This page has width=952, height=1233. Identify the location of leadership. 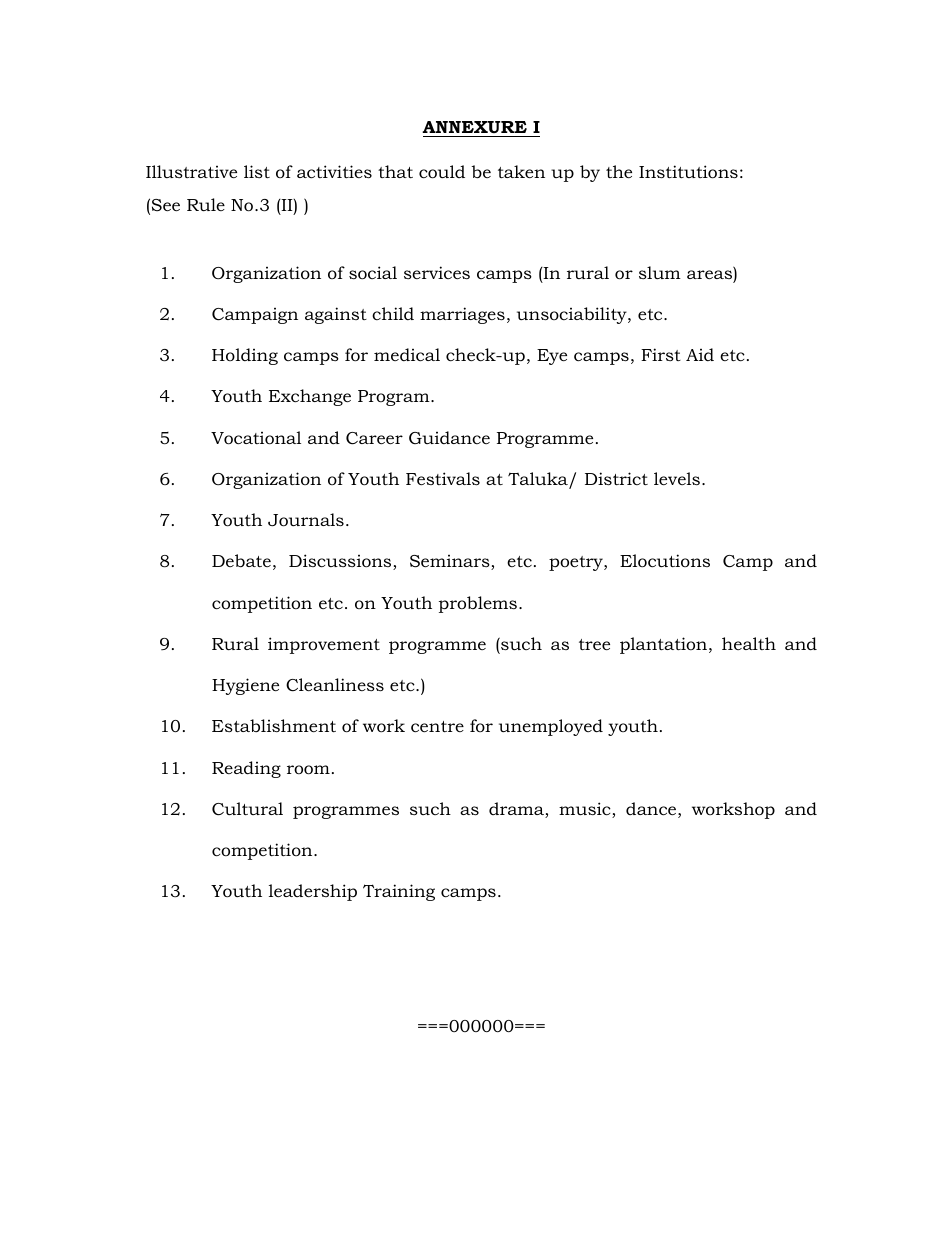
(313, 892).
